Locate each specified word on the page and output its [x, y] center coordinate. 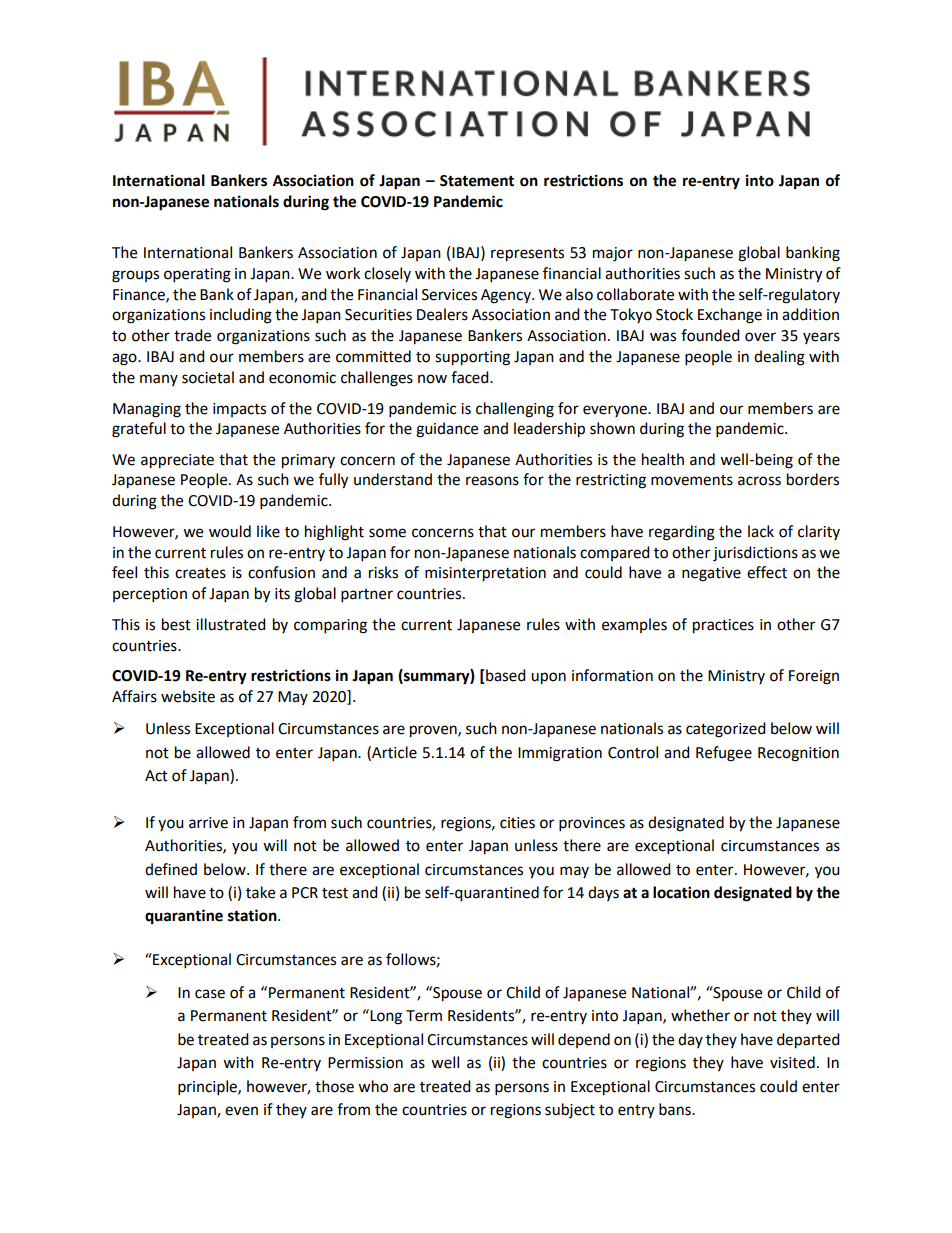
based [506, 675]
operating [197, 275]
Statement [477, 181]
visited [792, 1062]
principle [208, 1088]
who [373, 1086]
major [613, 254]
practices [723, 626]
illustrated [231, 624]
